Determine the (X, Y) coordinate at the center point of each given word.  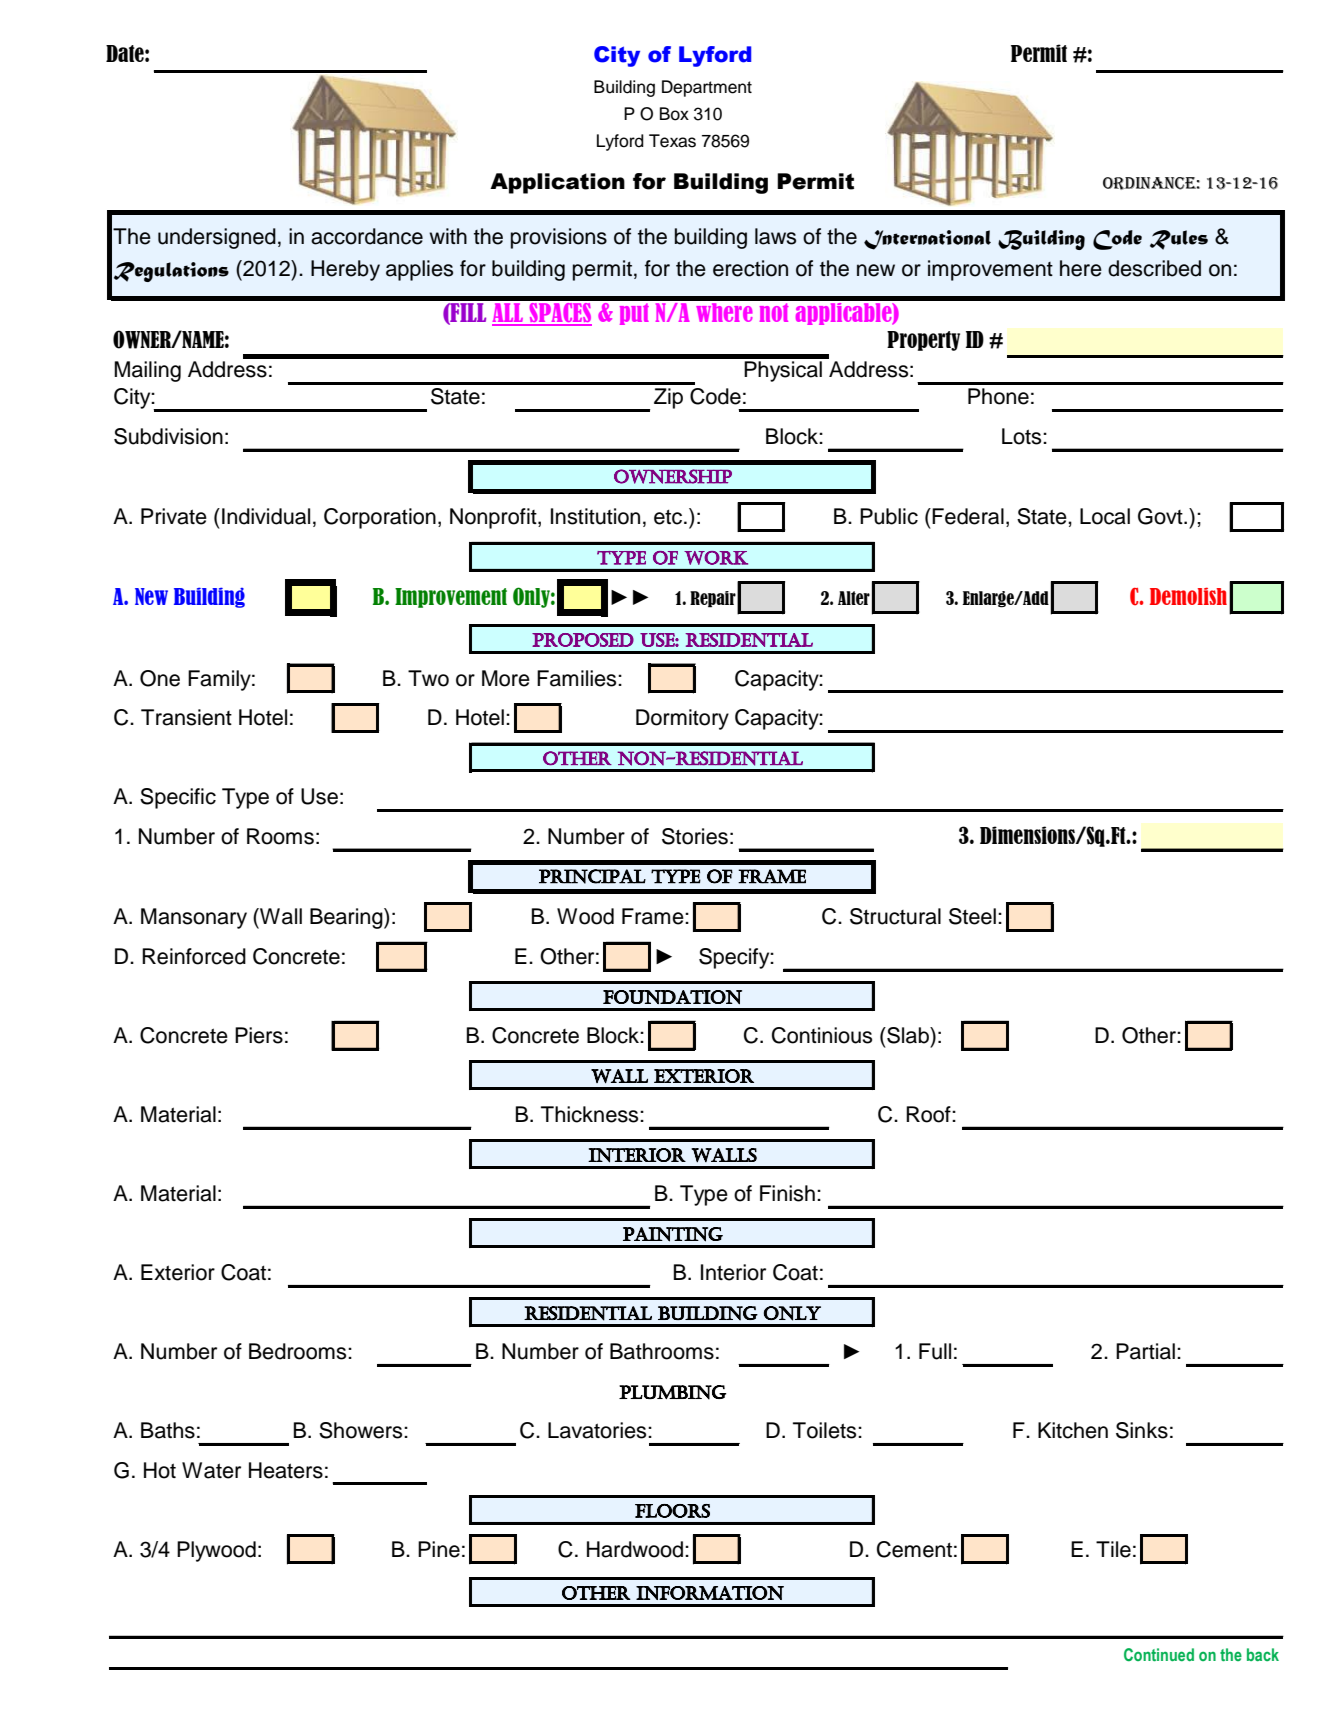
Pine (439, 1549)
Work (716, 558)
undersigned (217, 238)
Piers (259, 1035)
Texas (672, 141)
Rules (1179, 240)
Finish (787, 1193)
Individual (266, 516)
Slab (908, 1035)
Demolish (1188, 596)
